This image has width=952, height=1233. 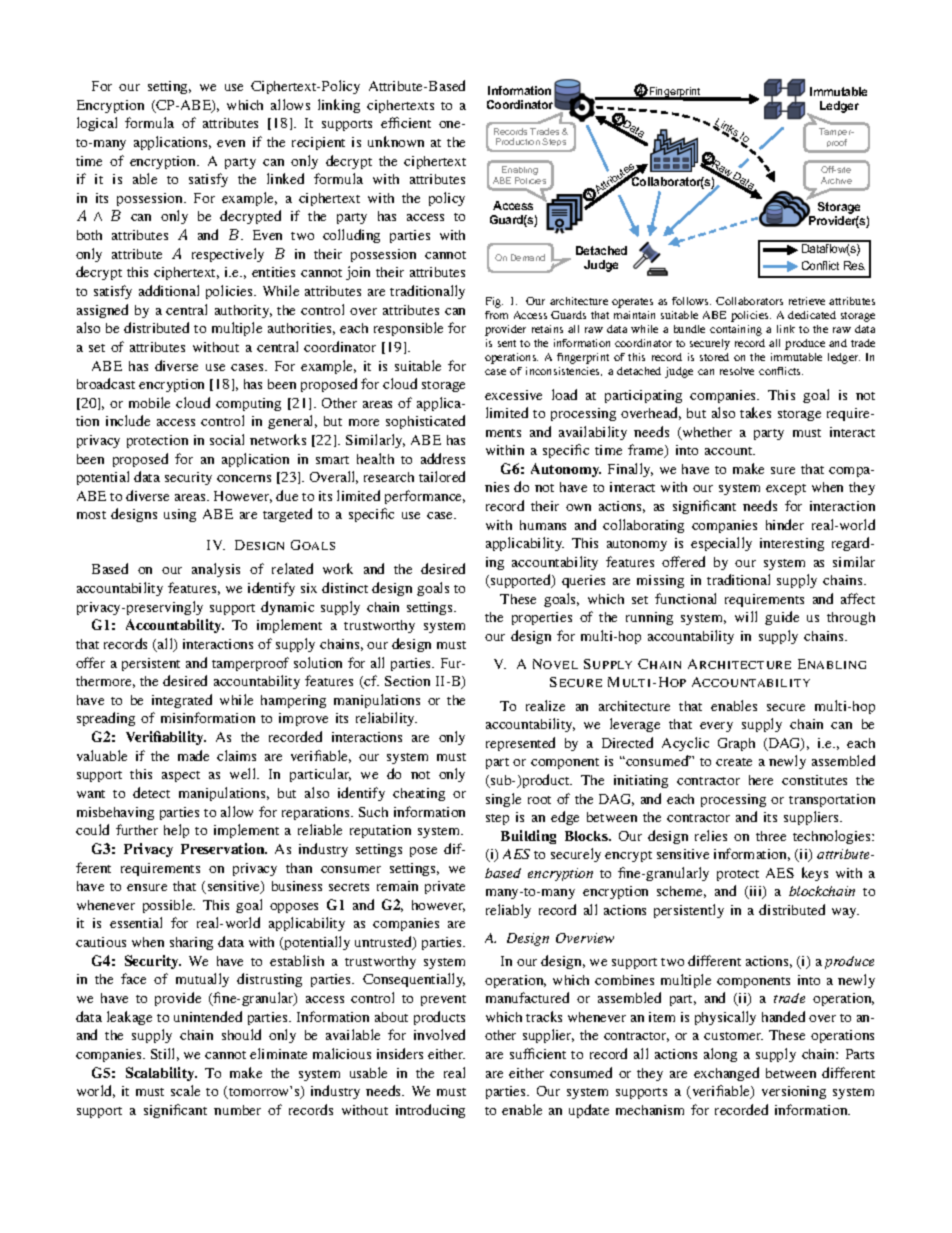 What do you see at coordinates (836, 180) in the image?
I see `Archive` at bounding box center [836, 180].
